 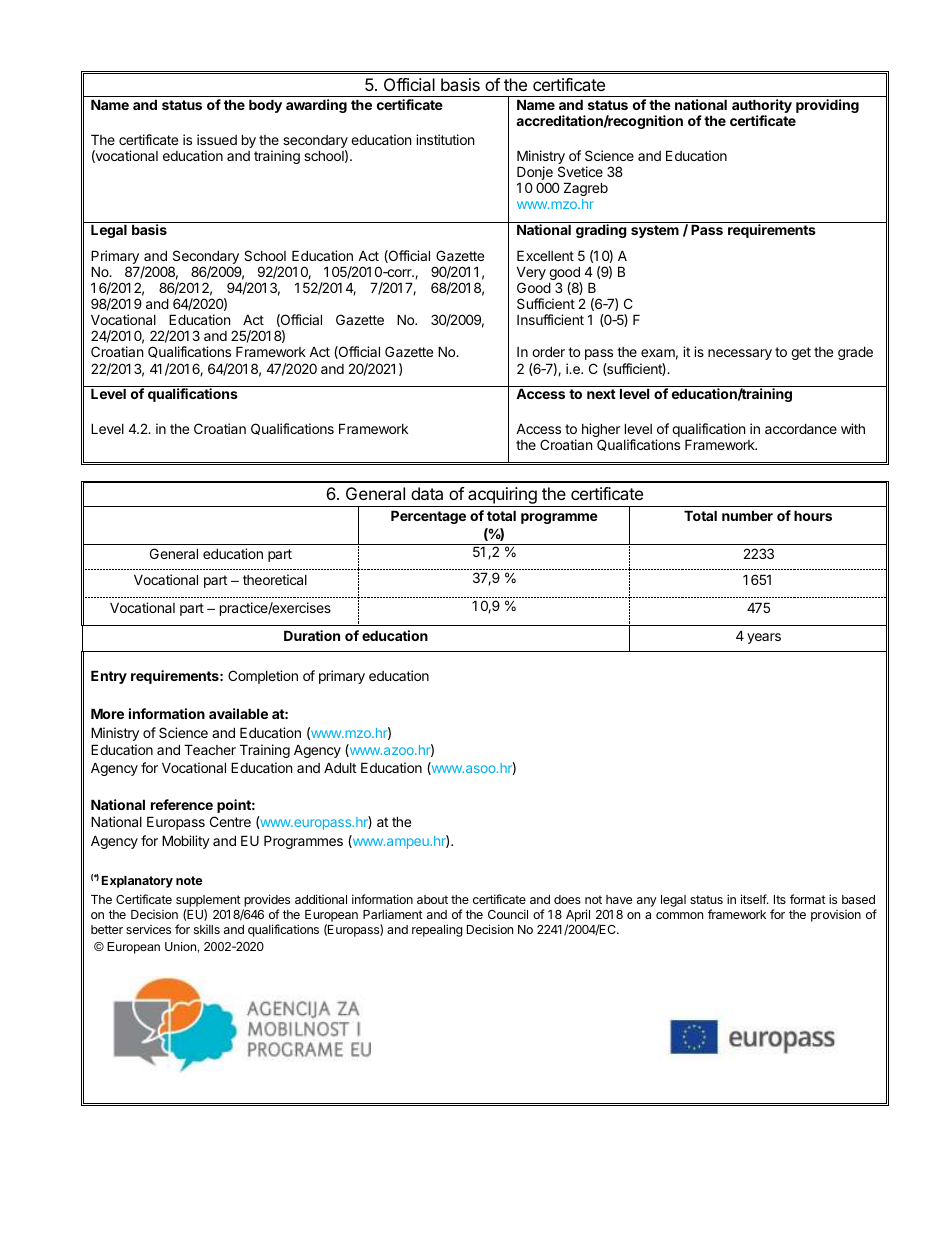 I want to click on Completion, so click(x=263, y=677).
